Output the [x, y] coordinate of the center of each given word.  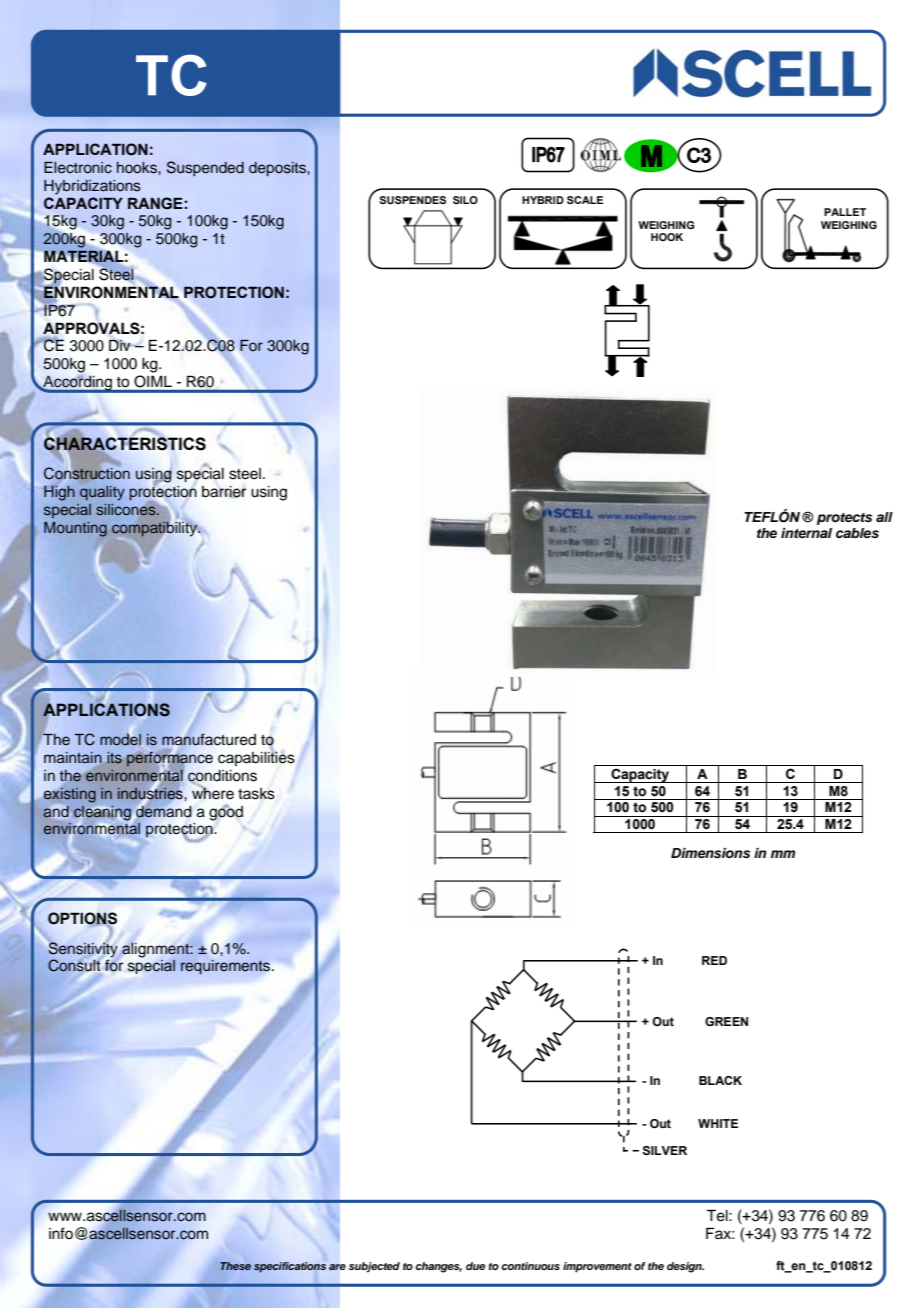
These [235, 1266]
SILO [465, 200]
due [476, 1266]
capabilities [256, 757]
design [685, 1267]
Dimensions [710, 853]
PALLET [845, 212]
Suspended [205, 168]
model [120, 739]
